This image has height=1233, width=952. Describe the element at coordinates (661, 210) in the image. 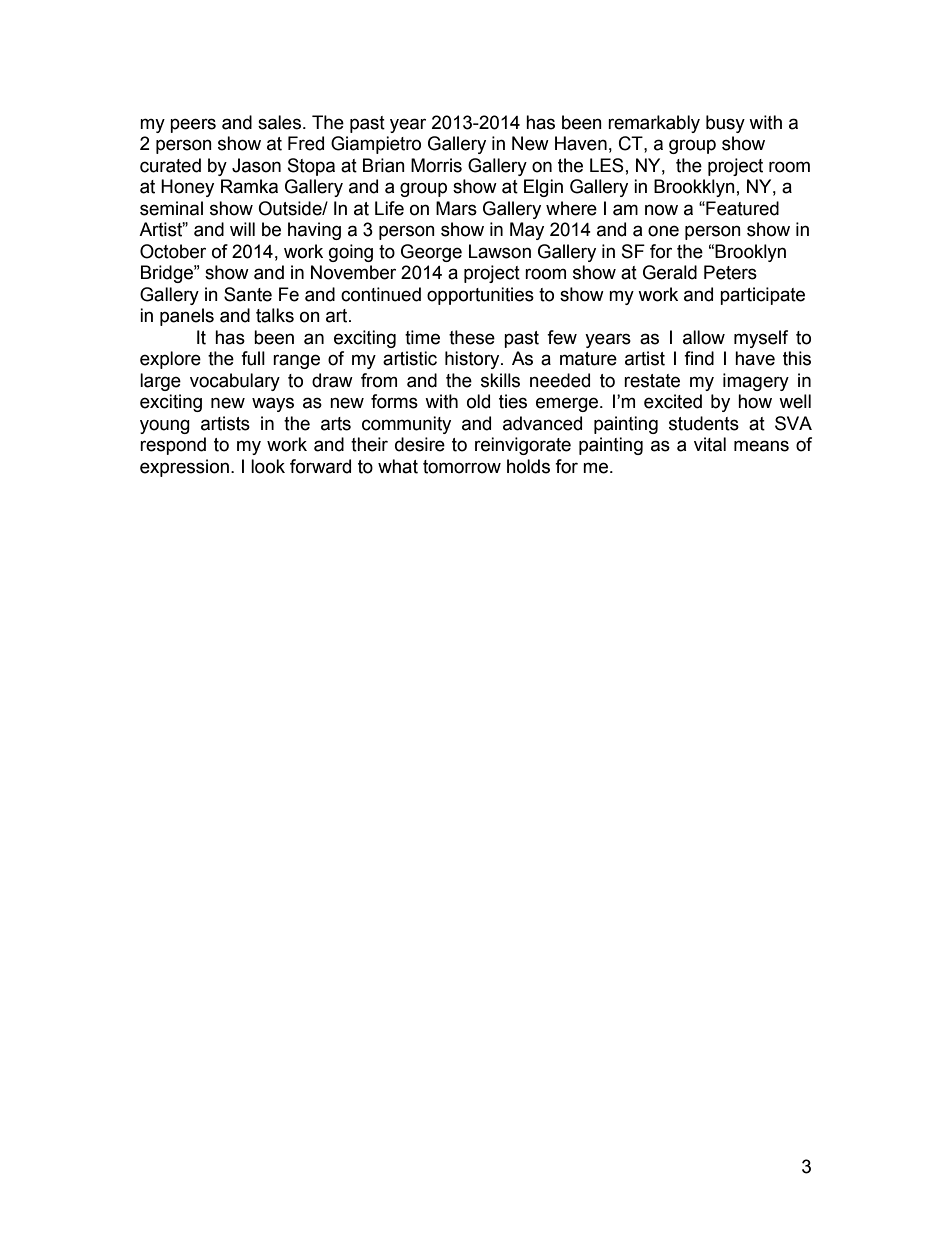

I see `now` at that location.
